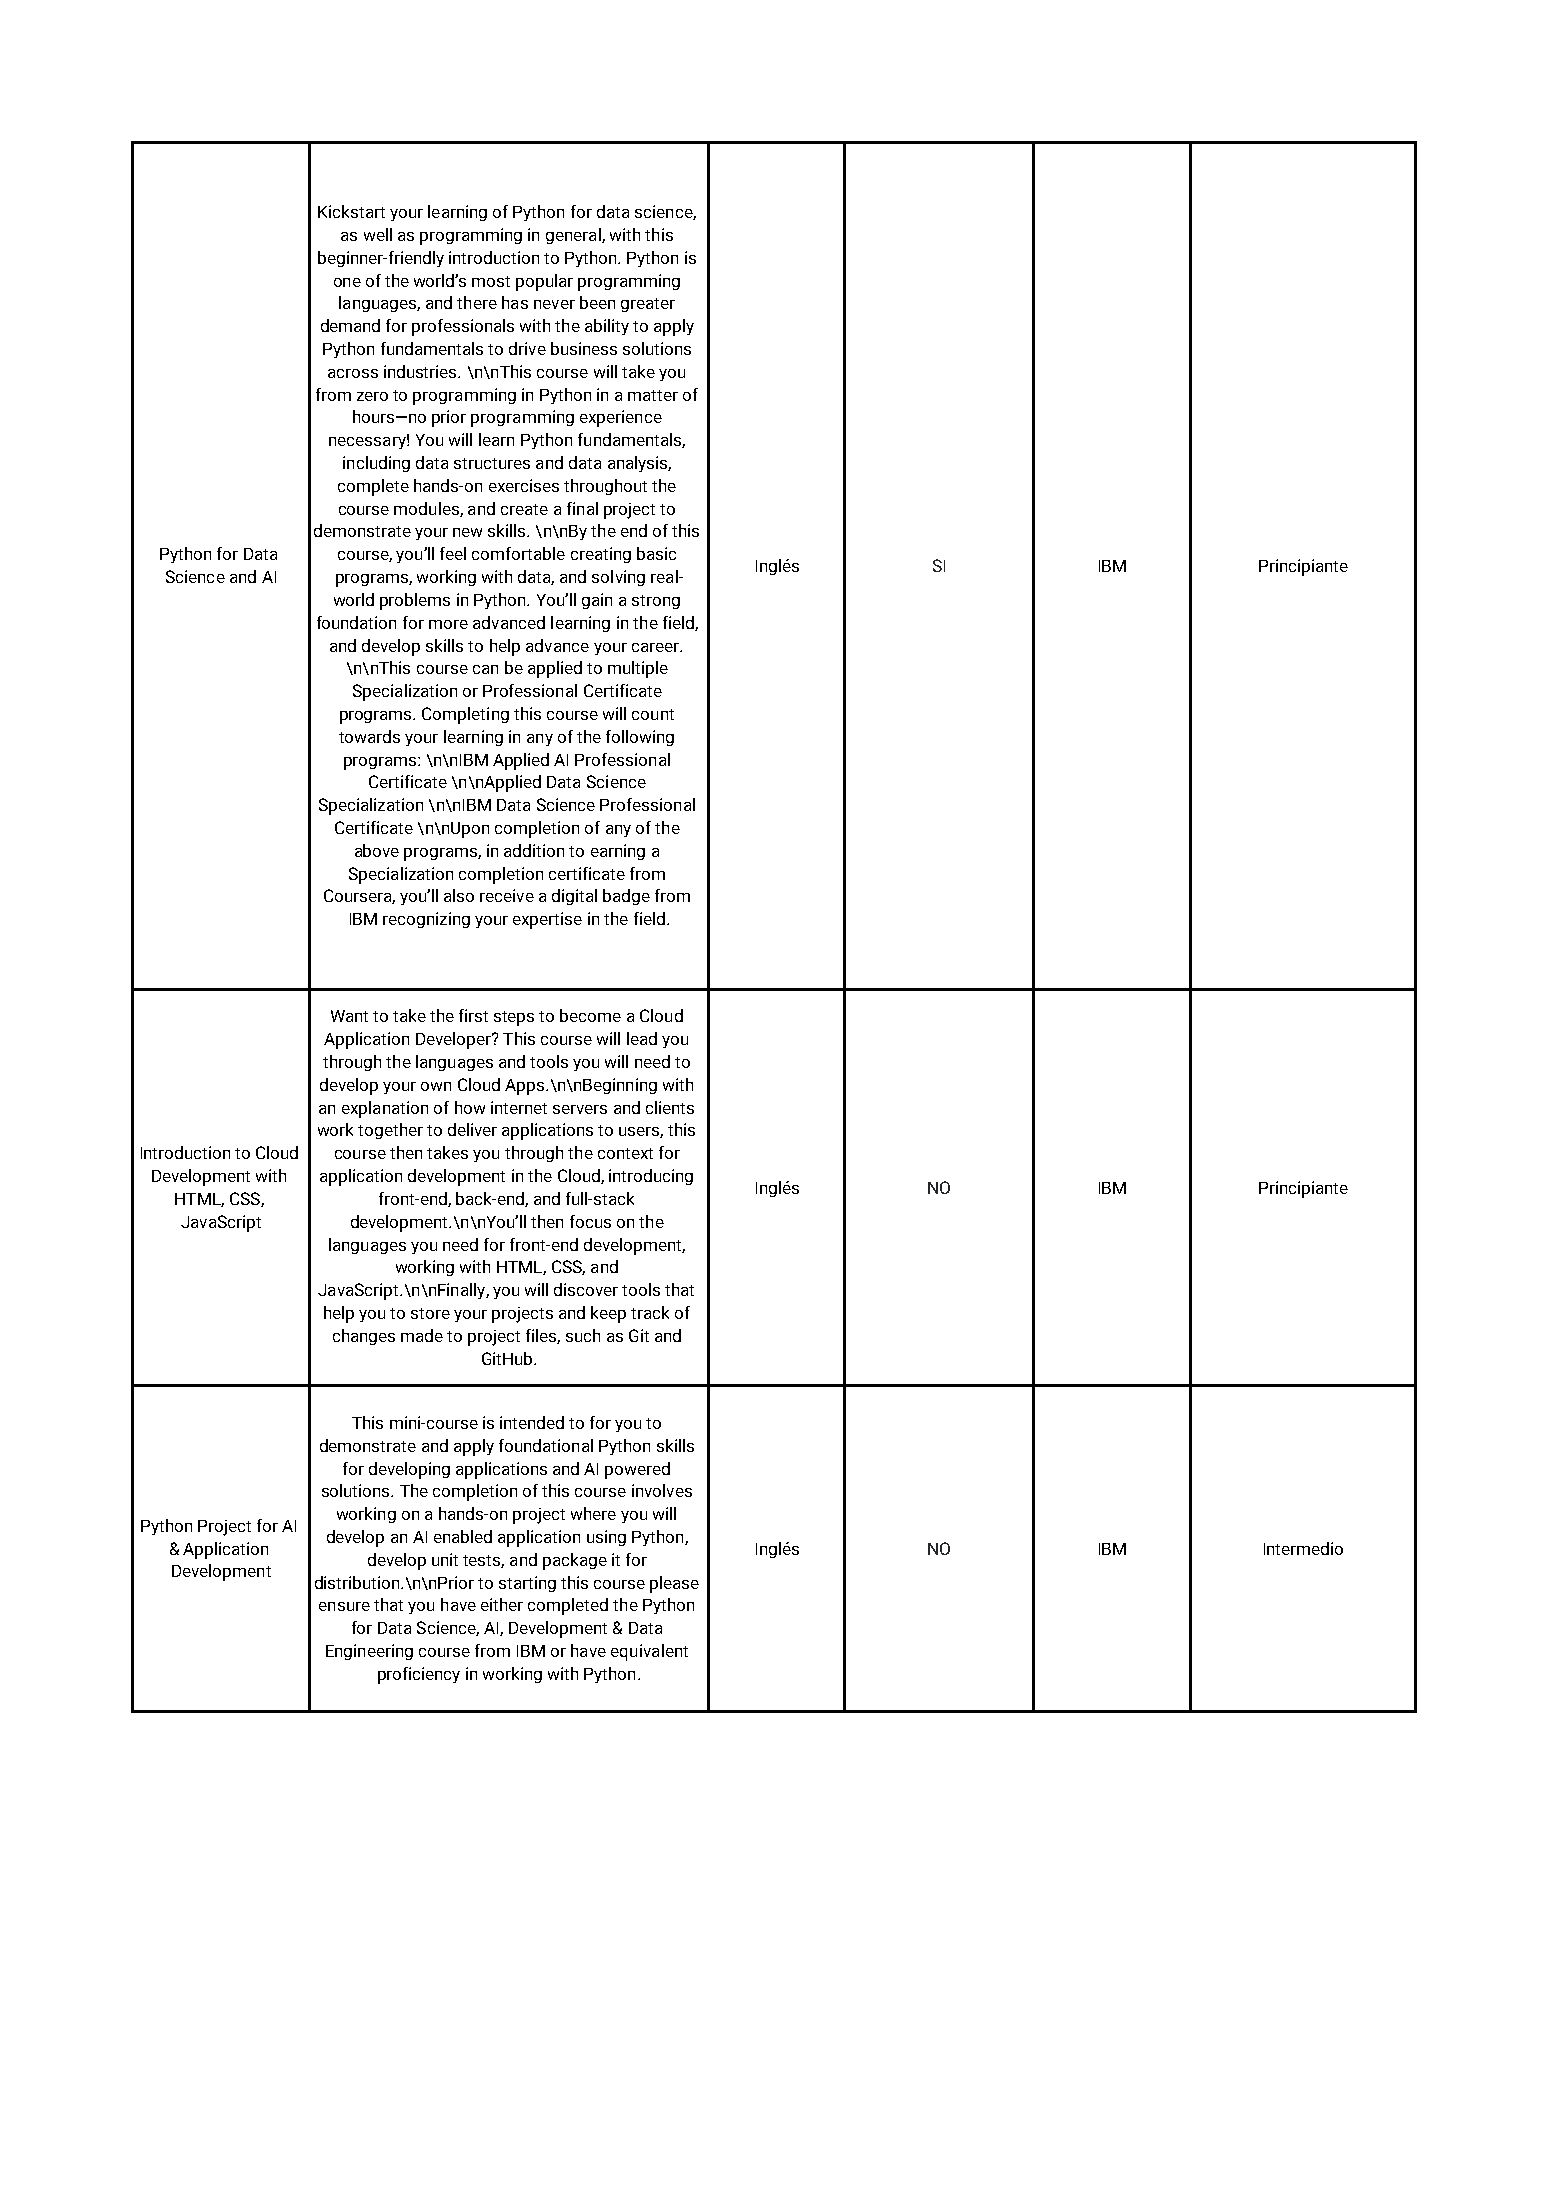 Image resolution: width=1550 pixels, height=2192 pixels. I want to click on badge, so click(626, 897).
